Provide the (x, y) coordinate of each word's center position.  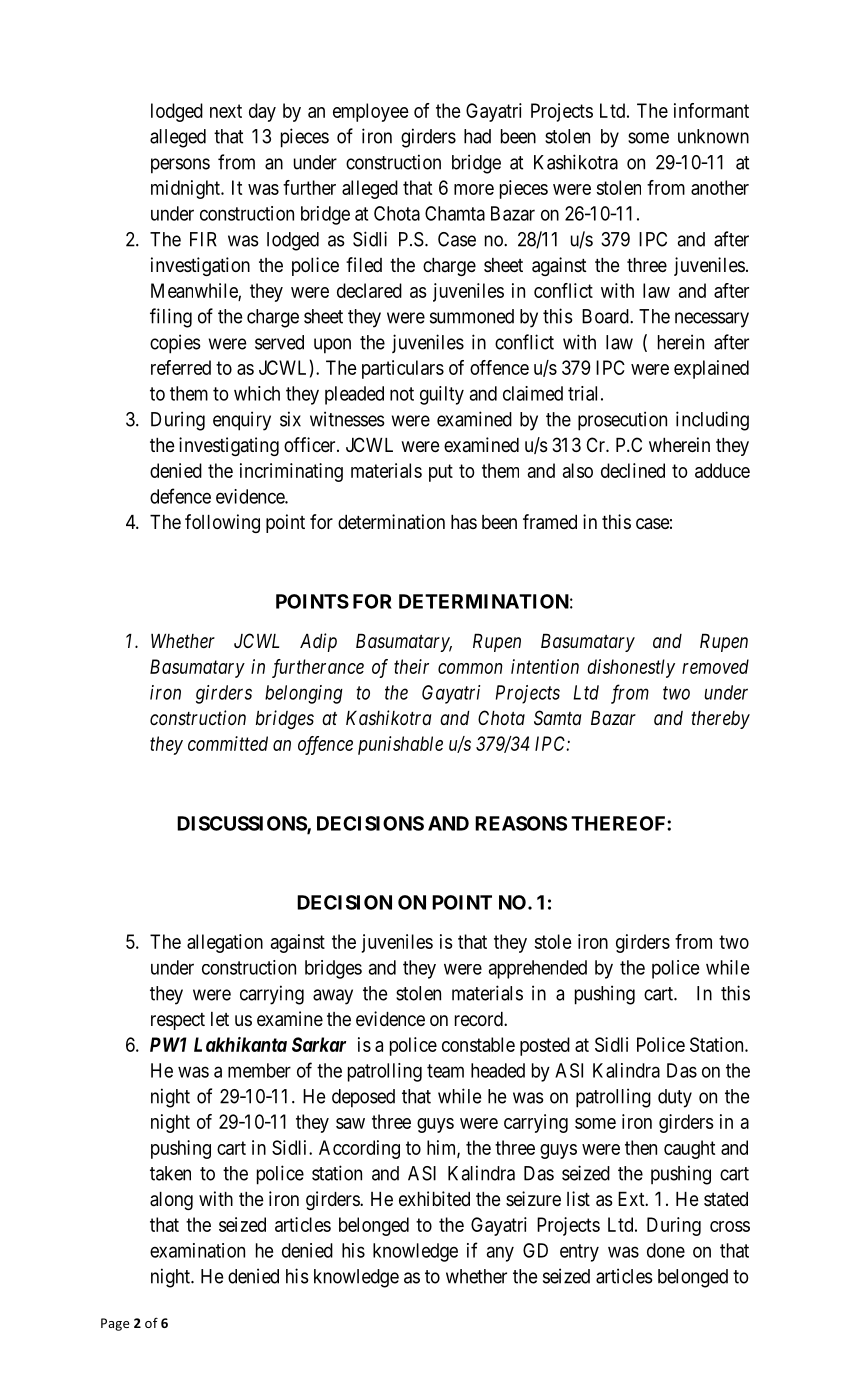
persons (180, 166)
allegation (225, 943)
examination (197, 1250)
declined (633, 470)
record (480, 1019)
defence (180, 496)
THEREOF (619, 823)
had (477, 136)
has (464, 522)
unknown (713, 136)
